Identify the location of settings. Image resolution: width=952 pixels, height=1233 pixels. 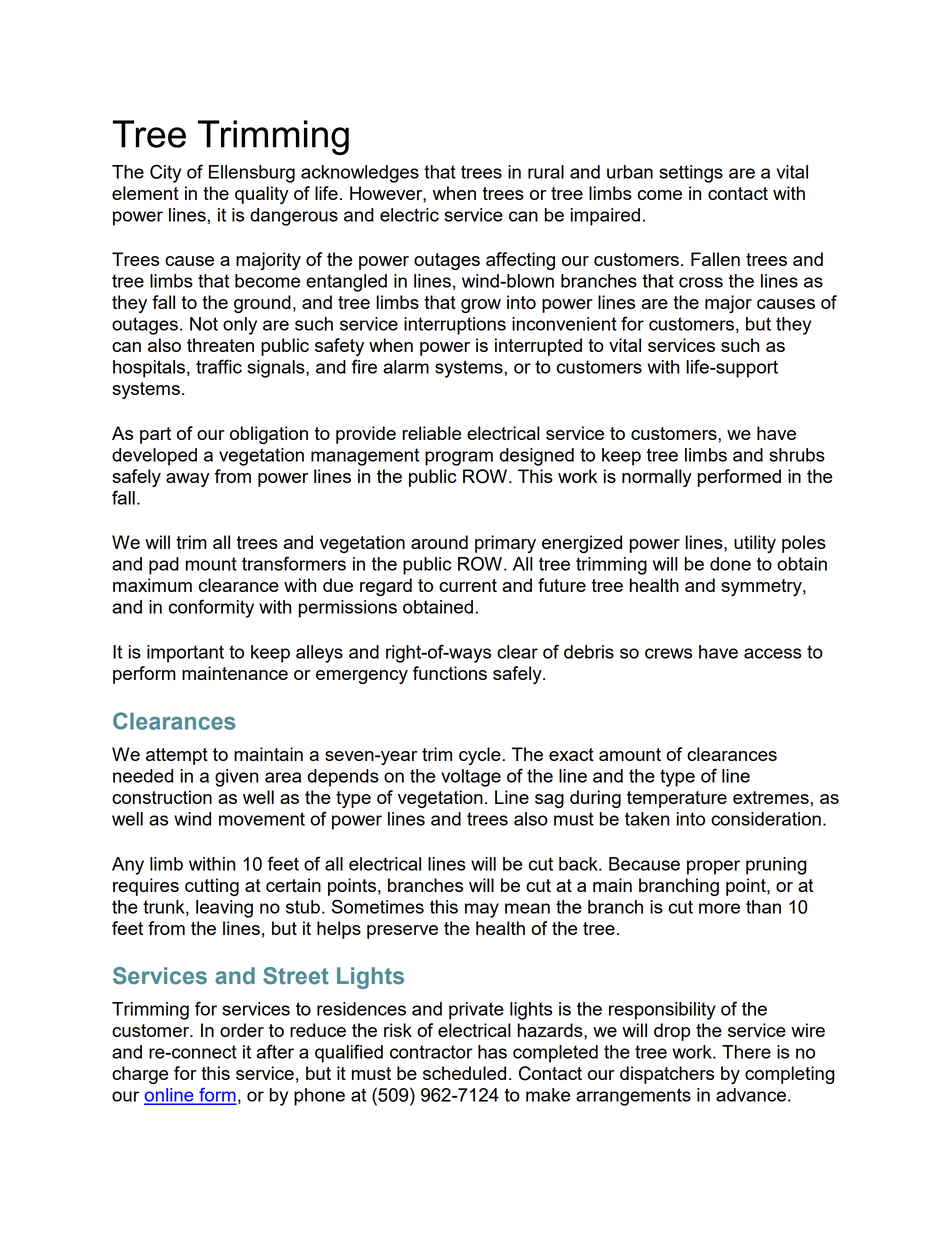
(691, 174).
